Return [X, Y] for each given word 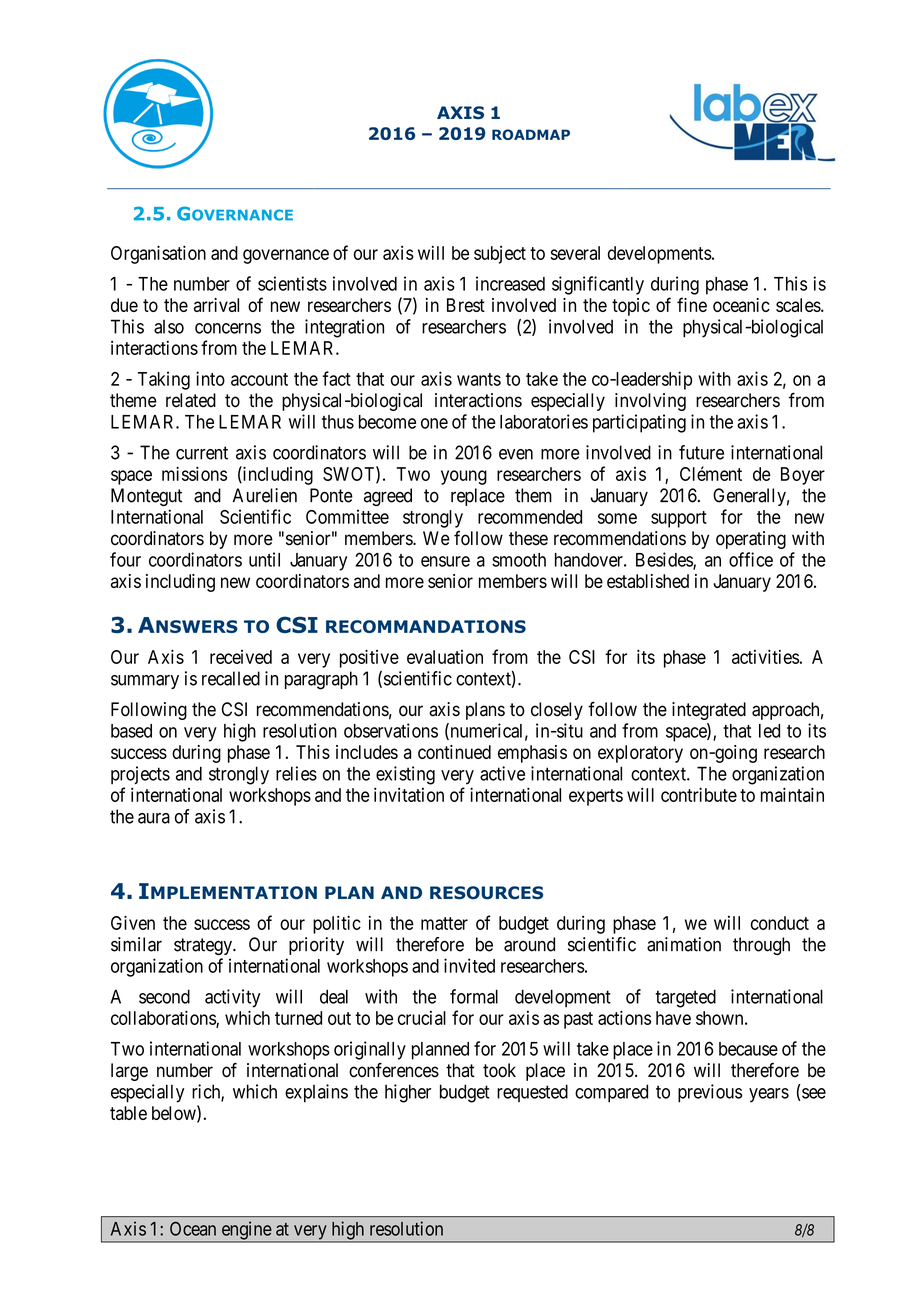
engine [246, 1231]
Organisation [158, 254]
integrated [709, 711]
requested [532, 1093]
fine [692, 304]
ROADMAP [531, 134]
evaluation [445, 657]
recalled [231, 678]
